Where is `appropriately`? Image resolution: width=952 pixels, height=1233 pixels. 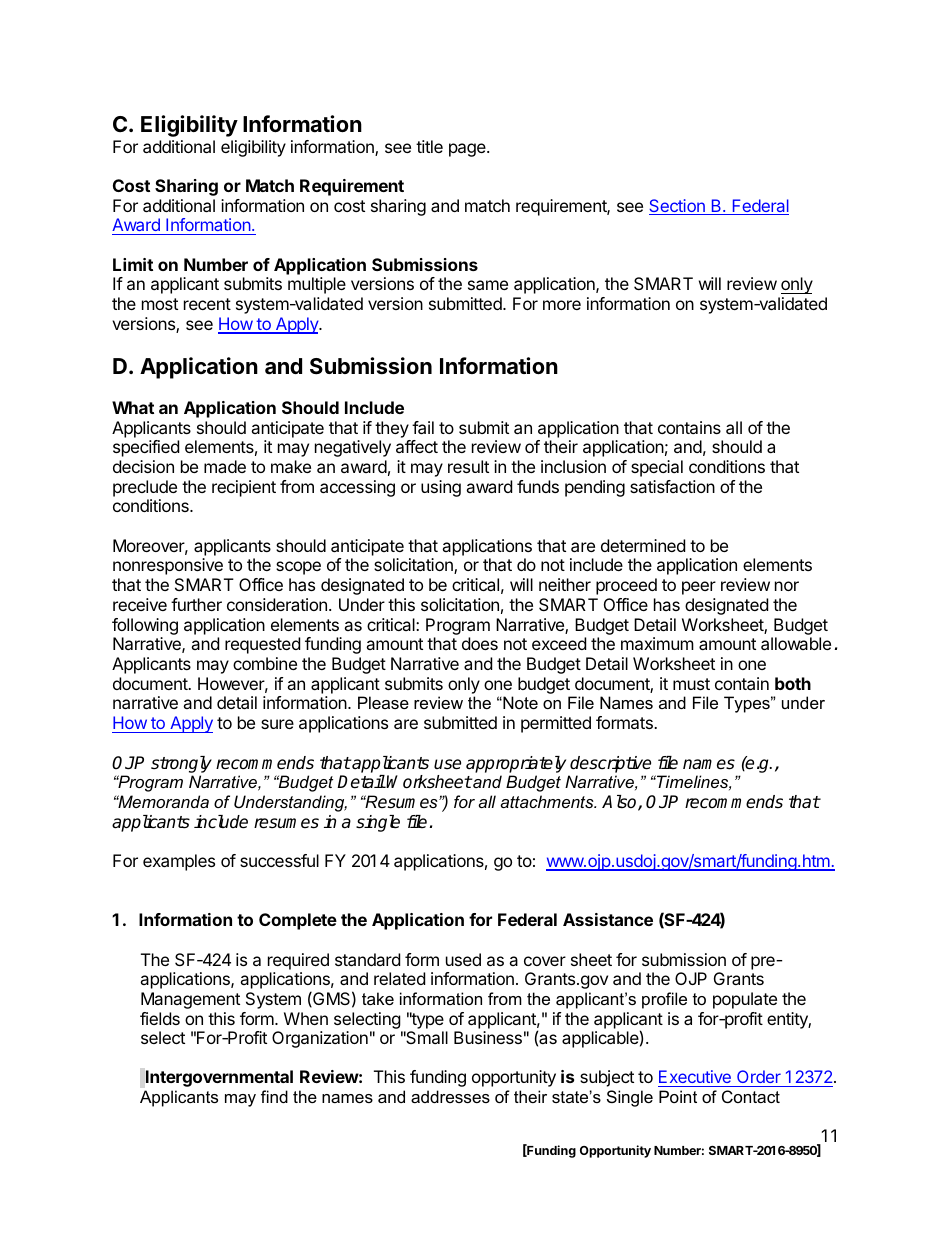 appropriately is located at coordinates (516, 764).
